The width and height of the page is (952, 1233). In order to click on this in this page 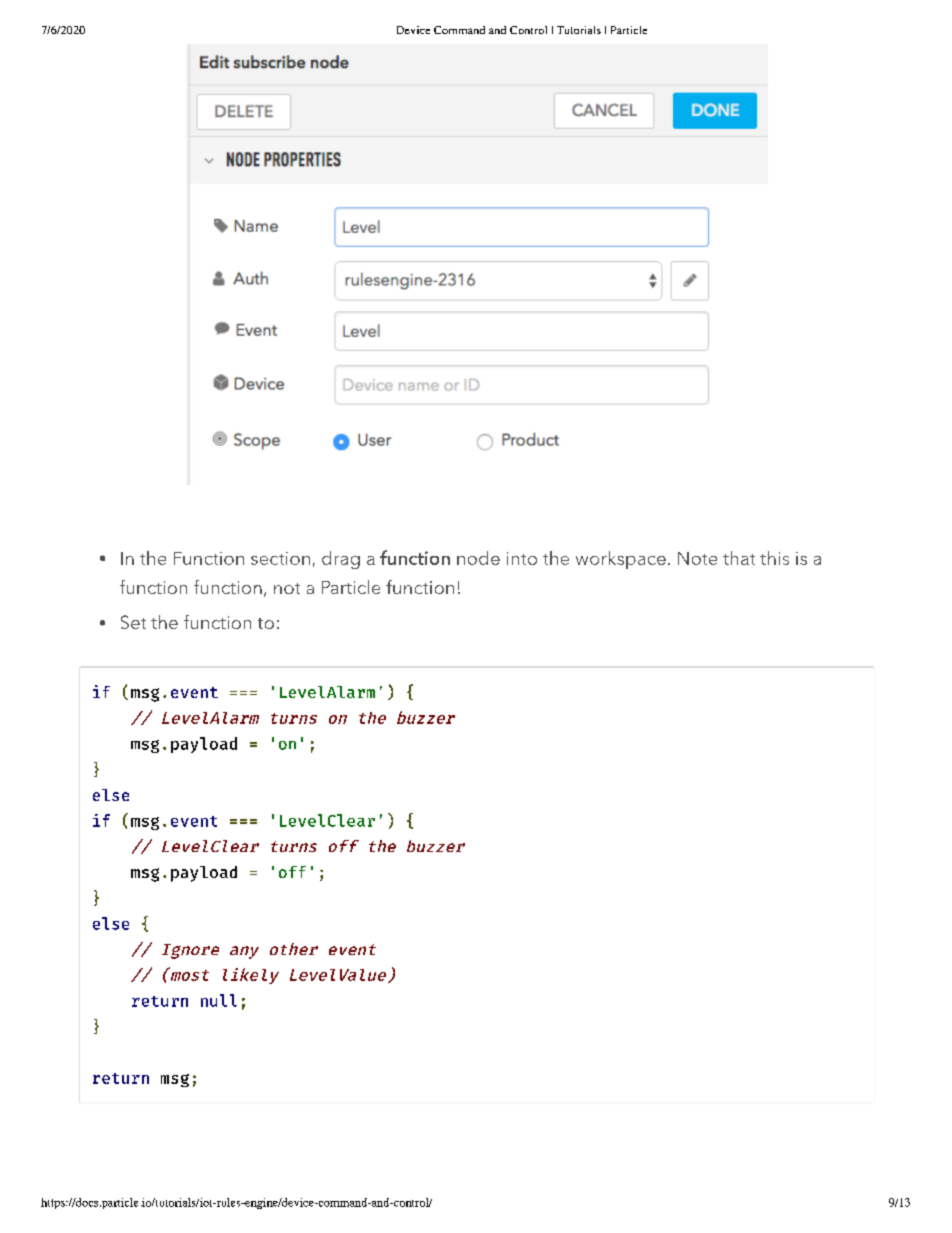, I will do `click(774, 558)`.
